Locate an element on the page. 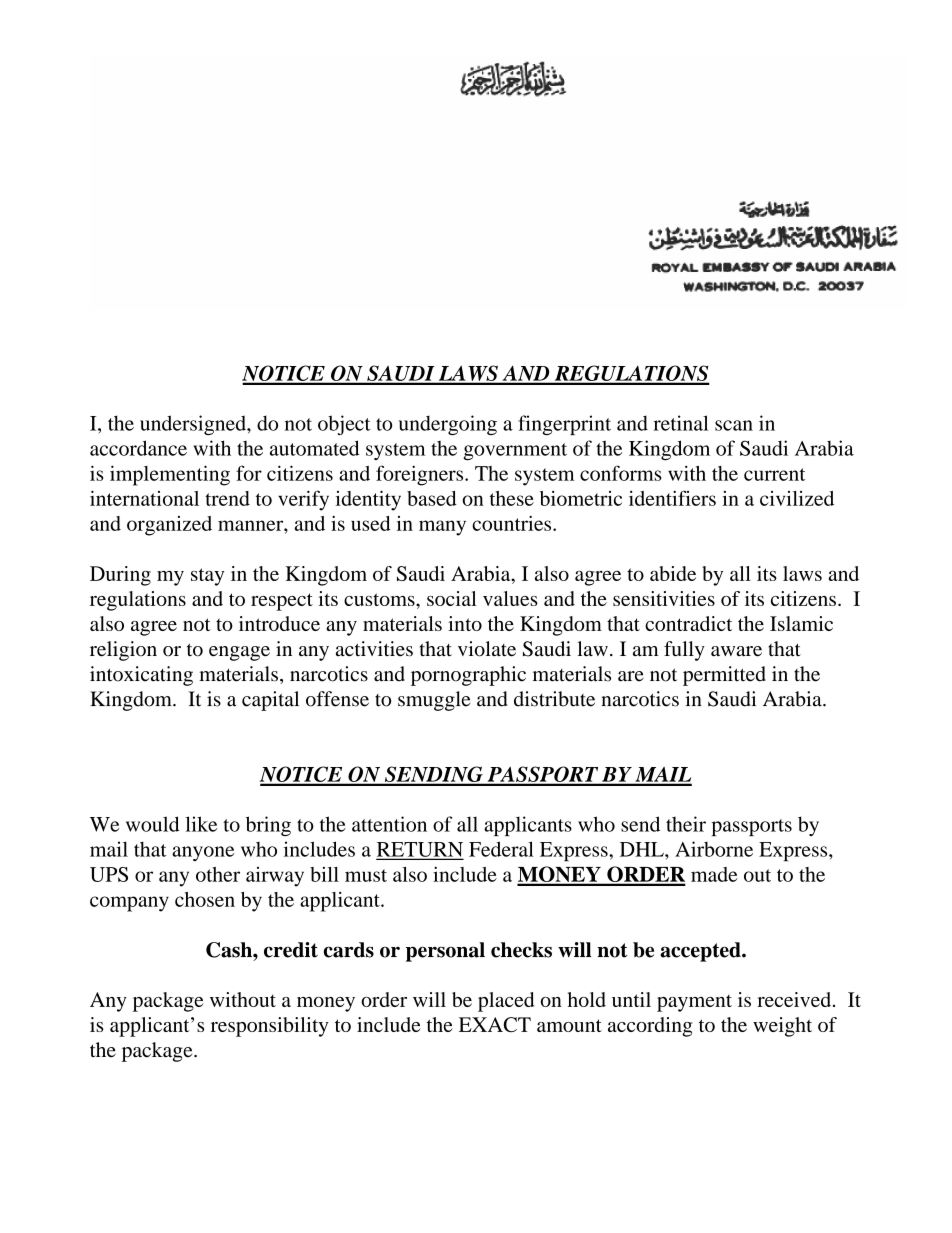  must is located at coordinates (366, 875).
